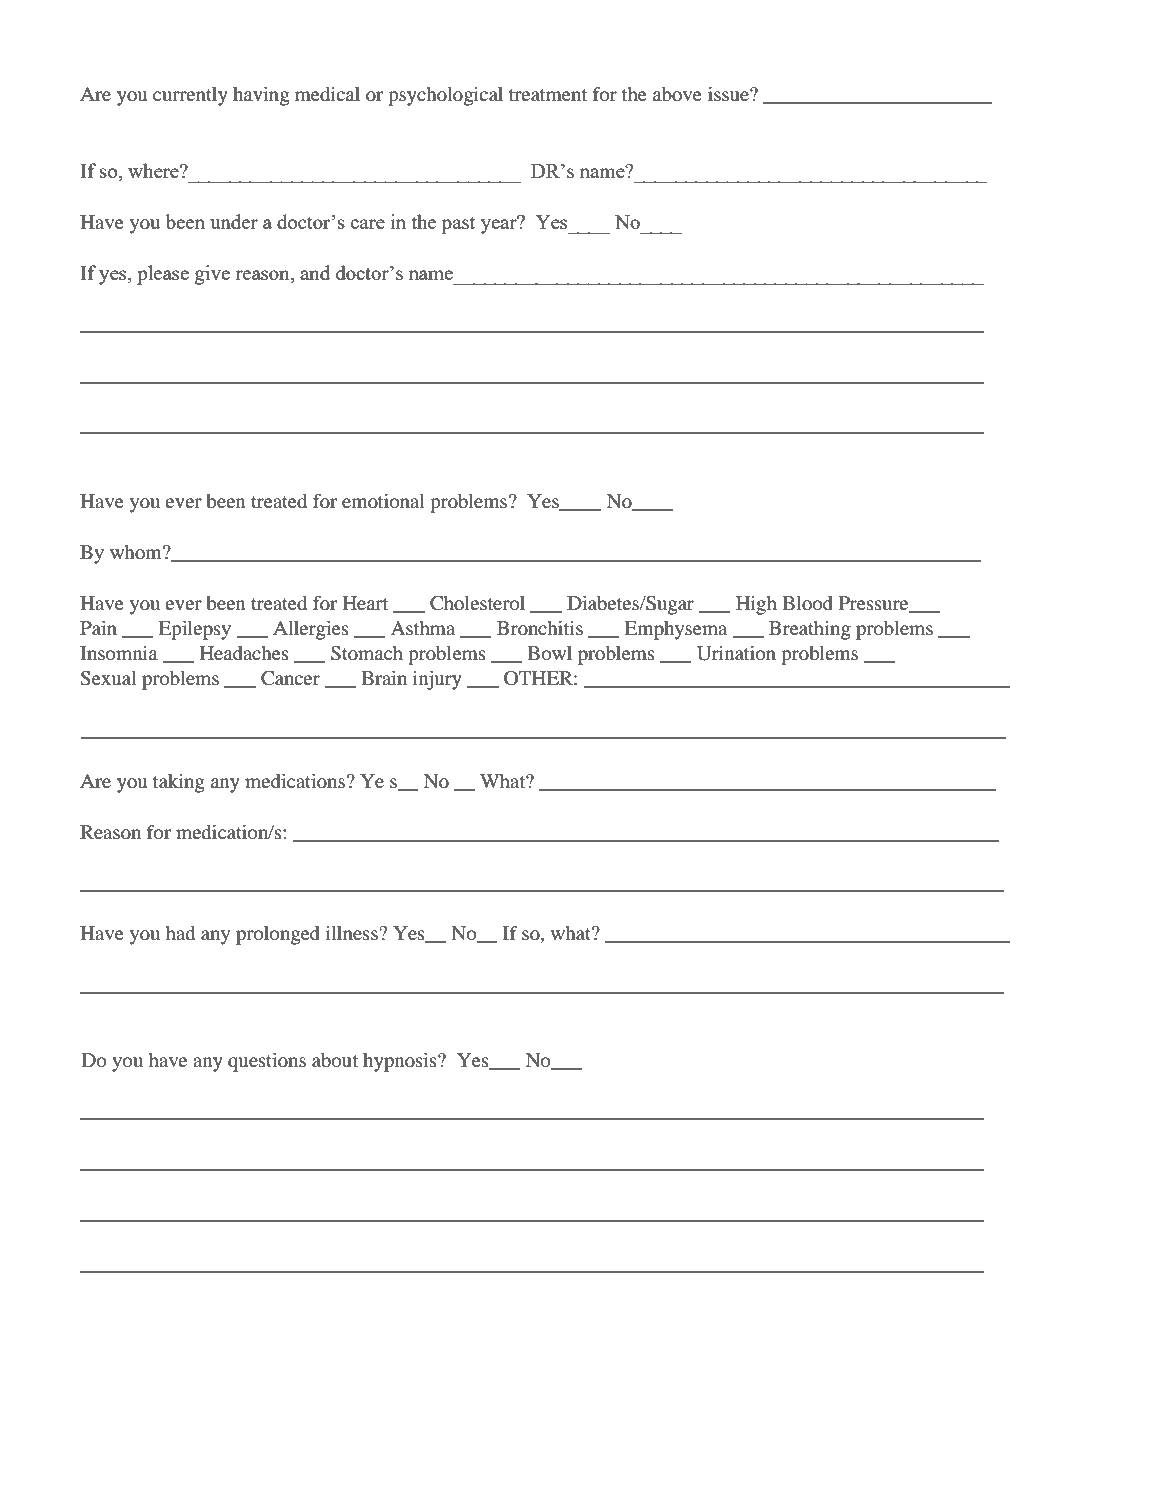 The height and width of the screenshot is (1496, 1156). What do you see at coordinates (437, 680) in the screenshot?
I see `injury` at bounding box center [437, 680].
